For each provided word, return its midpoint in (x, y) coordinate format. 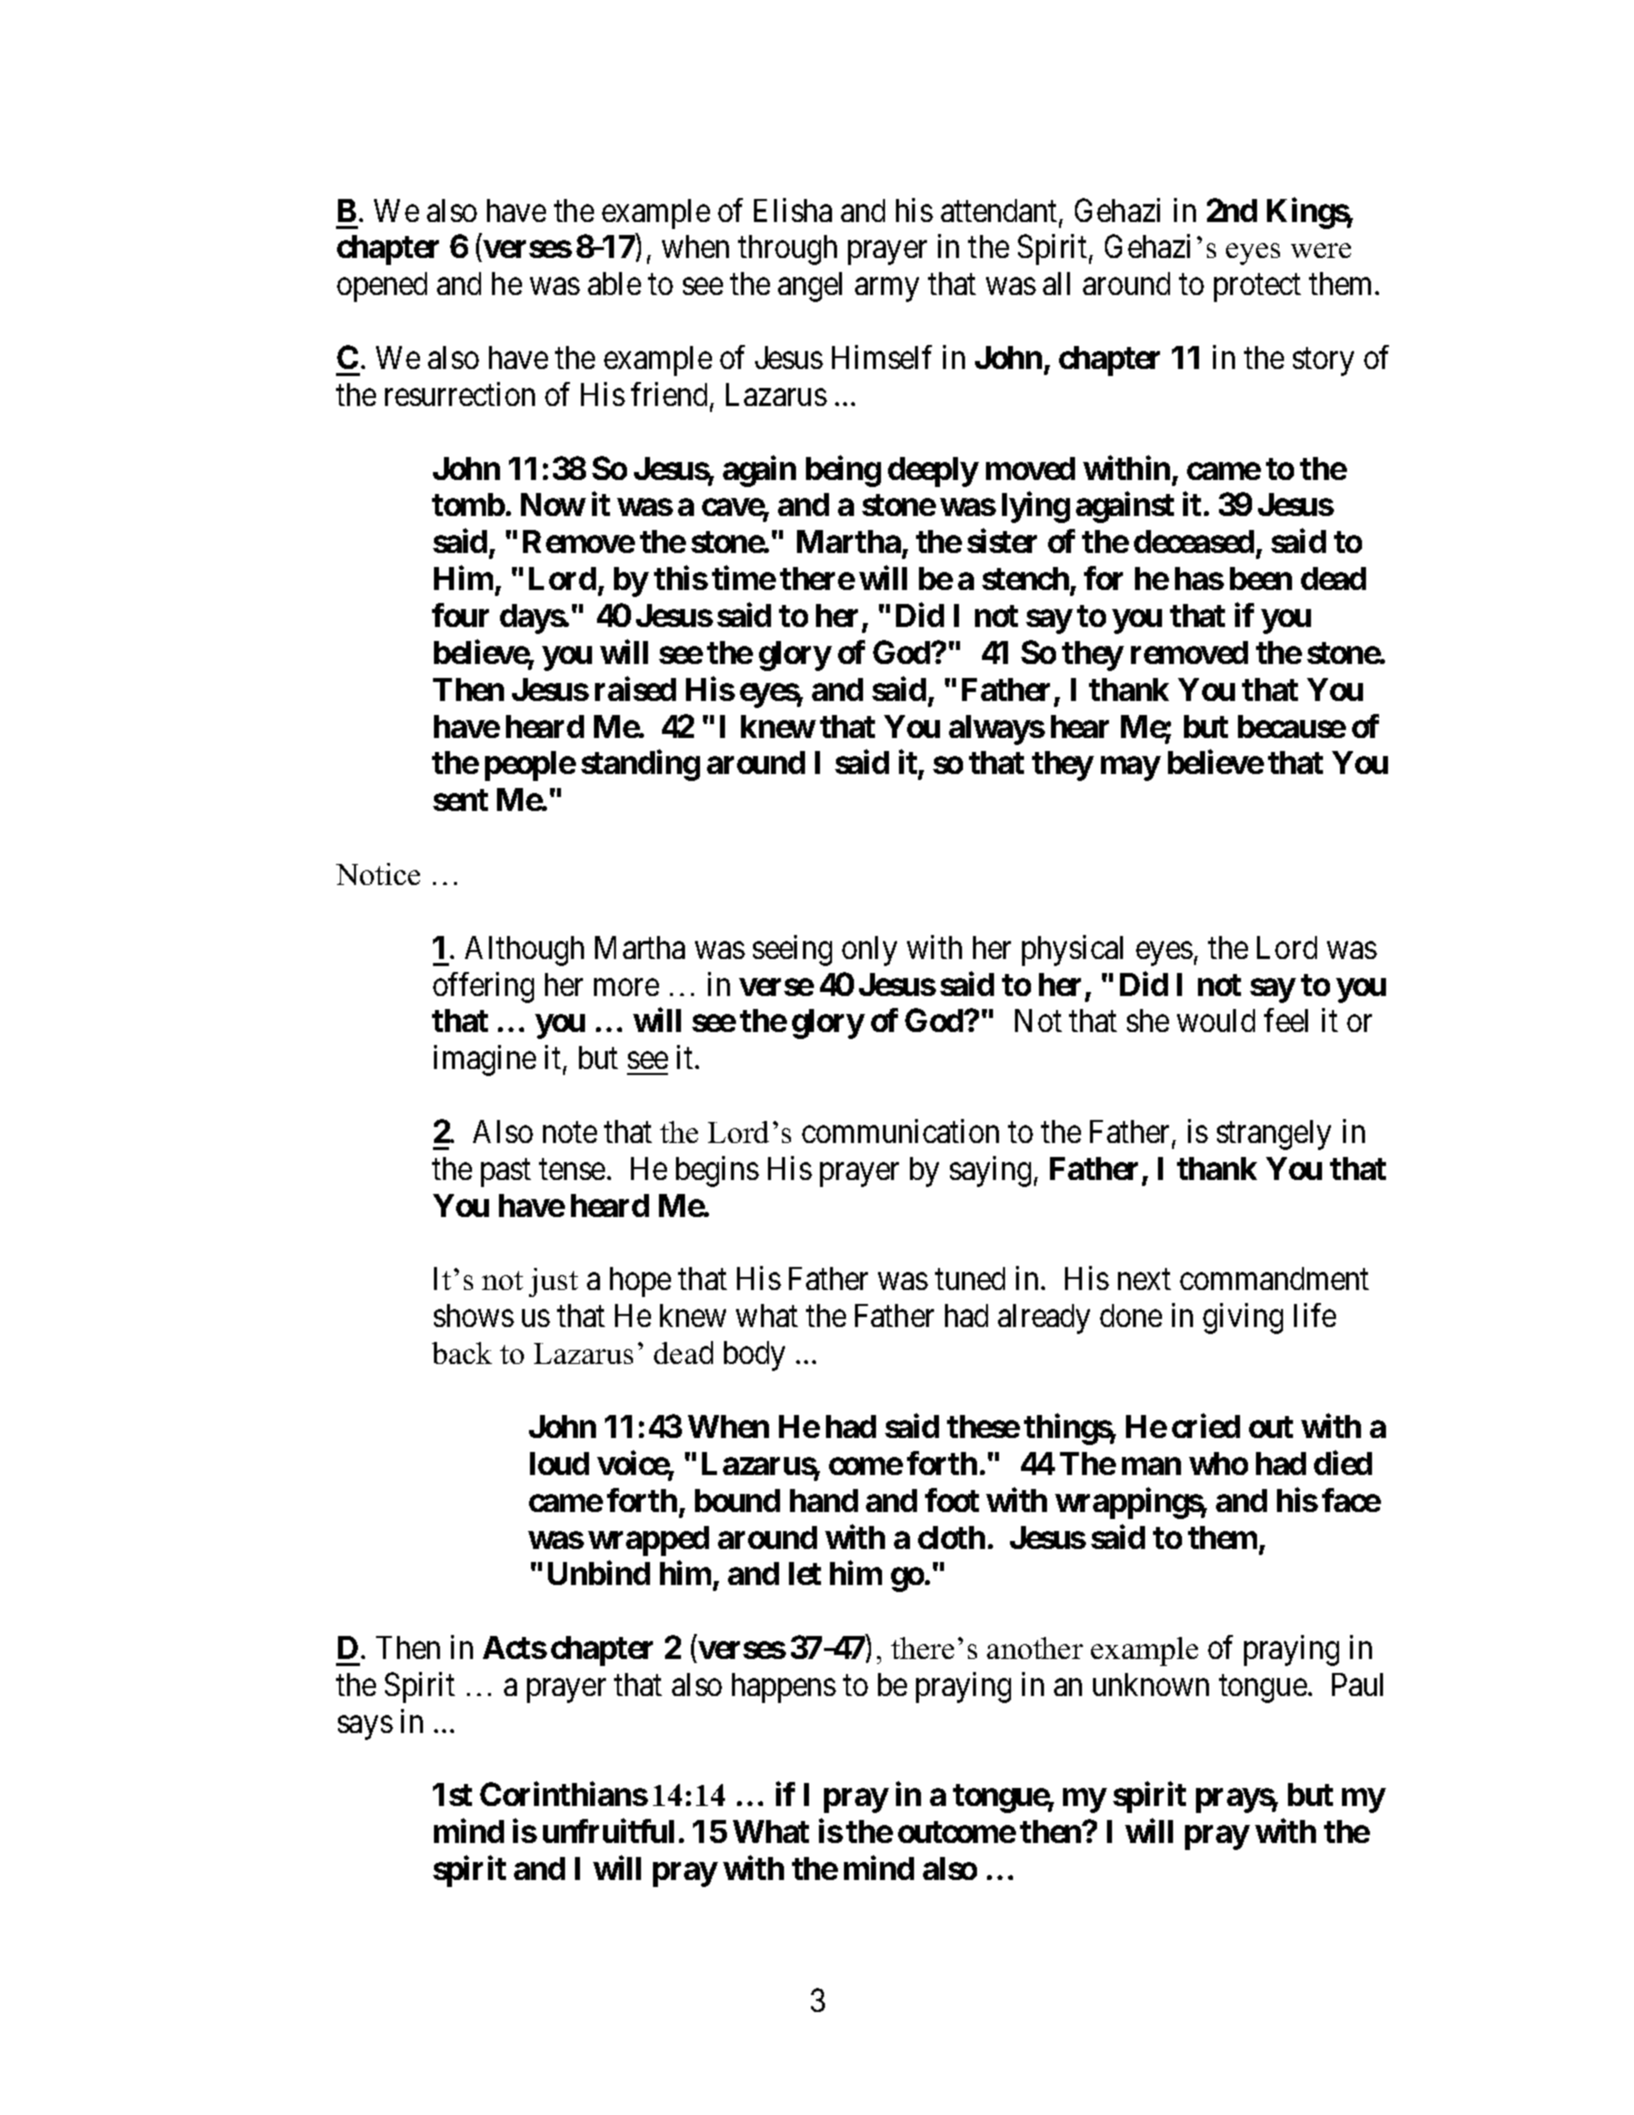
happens (784, 1688)
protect (1257, 288)
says (365, 1728)
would (1216, 1020)
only (869, 951)
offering (483, 987)
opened (382, 287)
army (887, 290)
